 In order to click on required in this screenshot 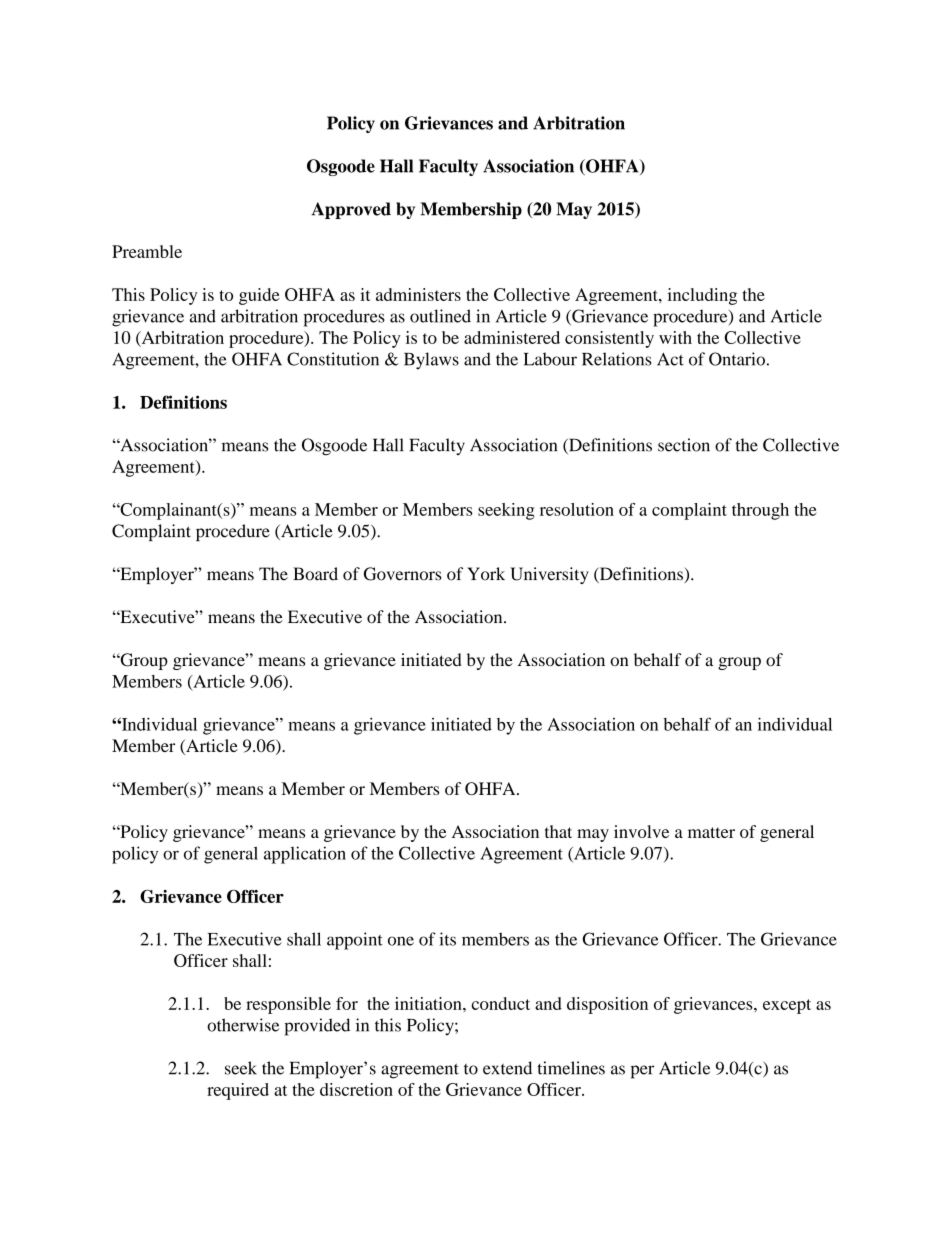, I will do `click(238, 1091)`.
